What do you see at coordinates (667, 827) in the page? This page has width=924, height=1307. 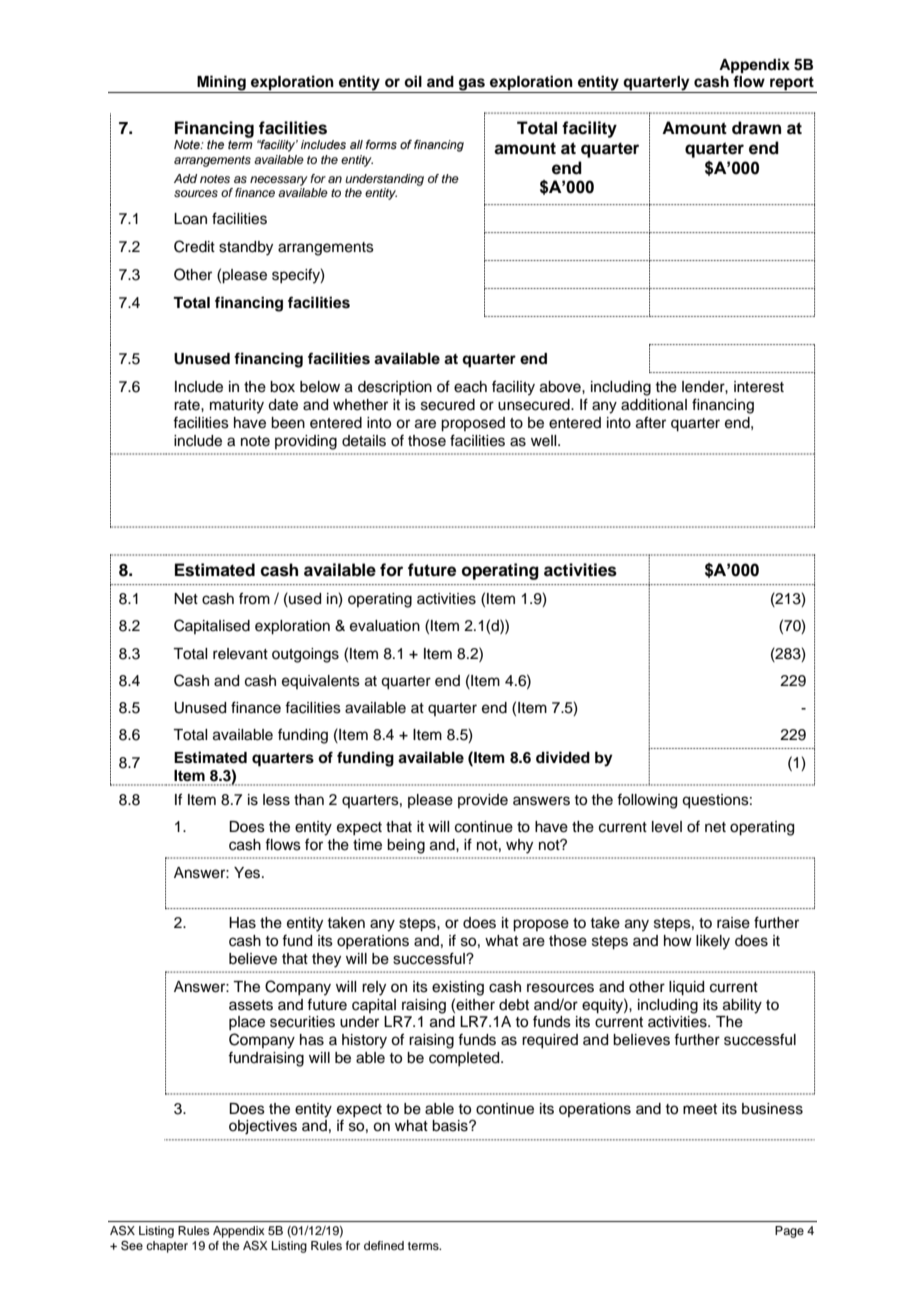 I see `level` at bounding box center [667, 827].
